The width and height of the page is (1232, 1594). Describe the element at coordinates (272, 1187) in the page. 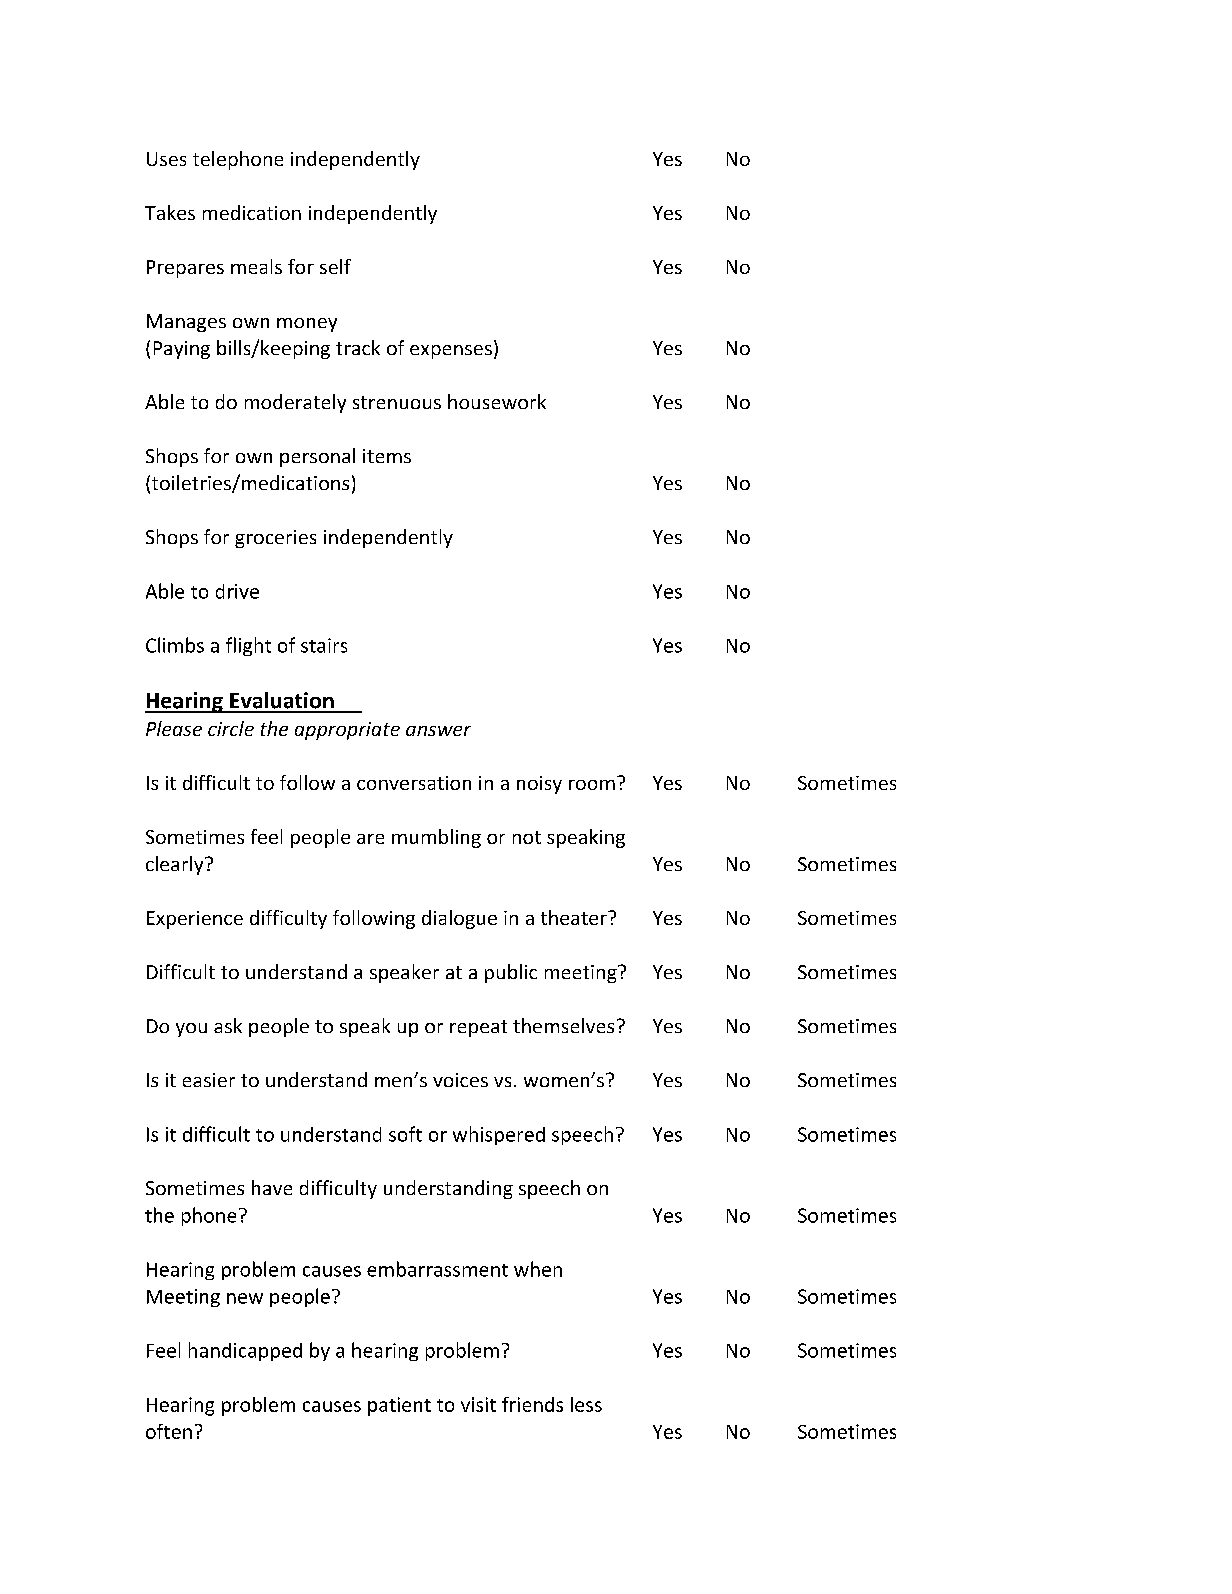

I see `have` at that location.
